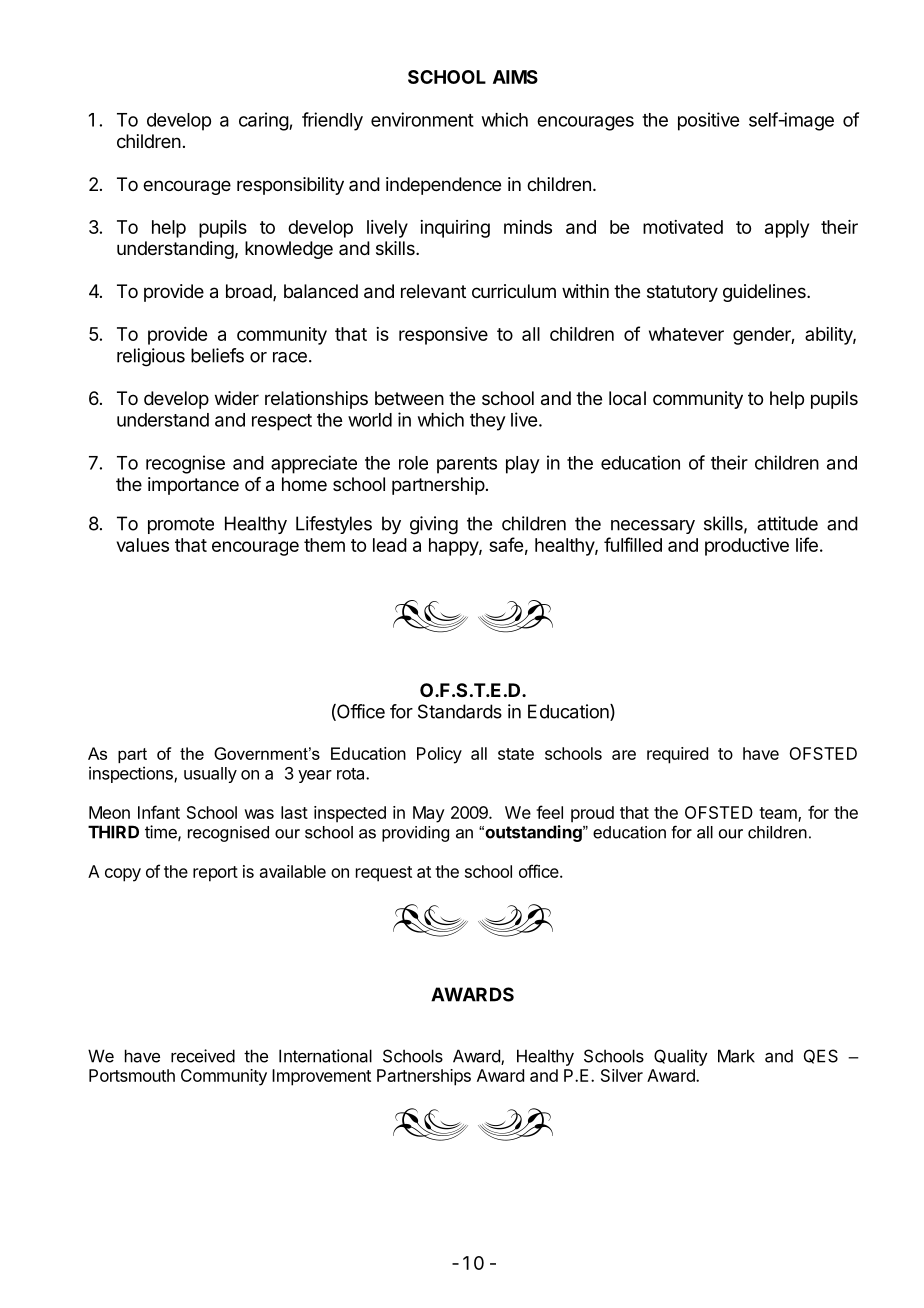  I want to click on report, so click(215, 874).
